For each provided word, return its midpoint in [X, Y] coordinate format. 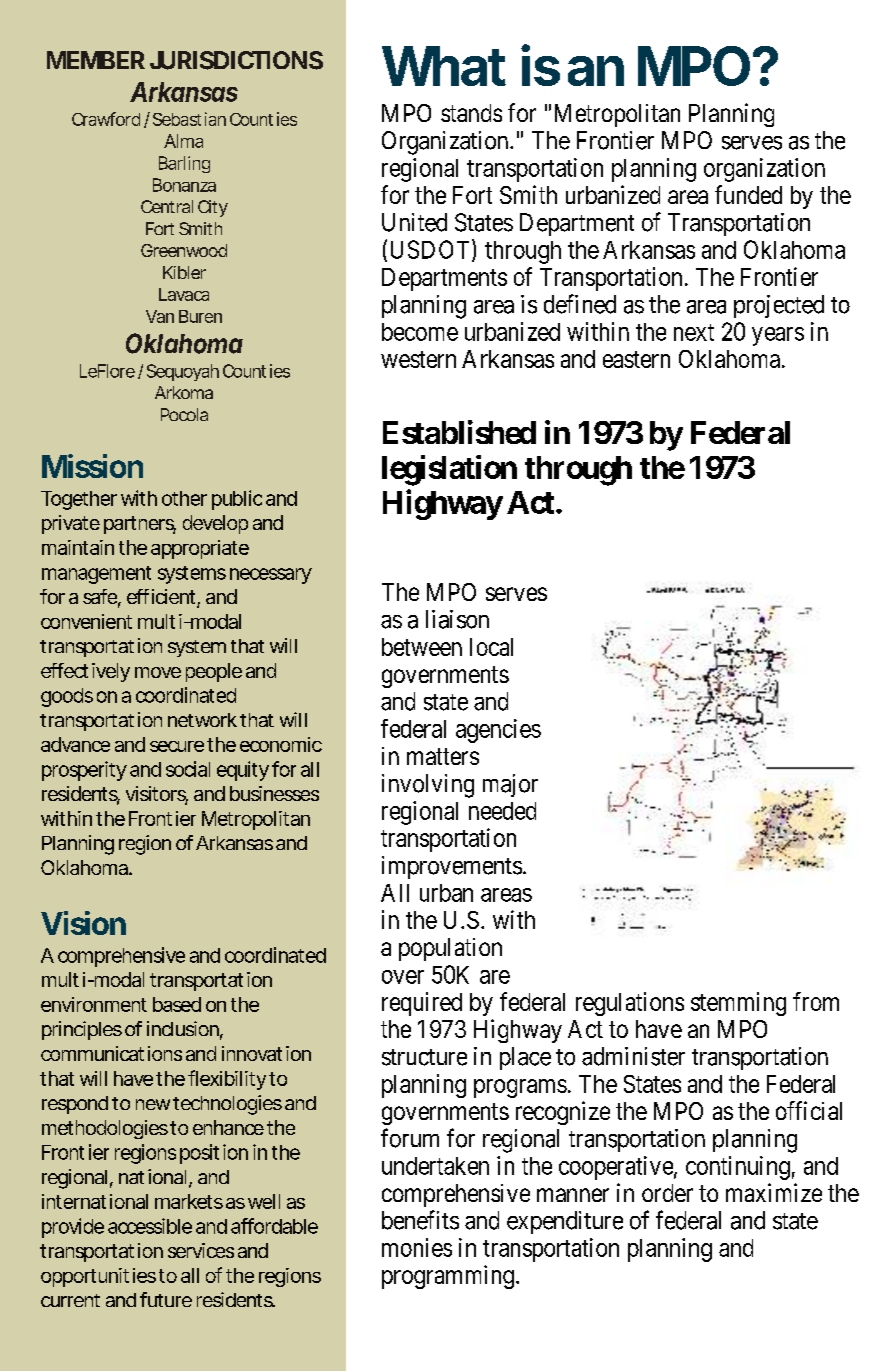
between [422, 647]
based [177, 1004]
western [418, 359]
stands [471, 113]
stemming [738, 1004]
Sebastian [189, 119]
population [450, 949]
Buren [200, 316]
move [158, 672]
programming [448, 1277]
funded [748, 194]
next [694, 332]
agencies [498, 731]
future [166, 1299]
